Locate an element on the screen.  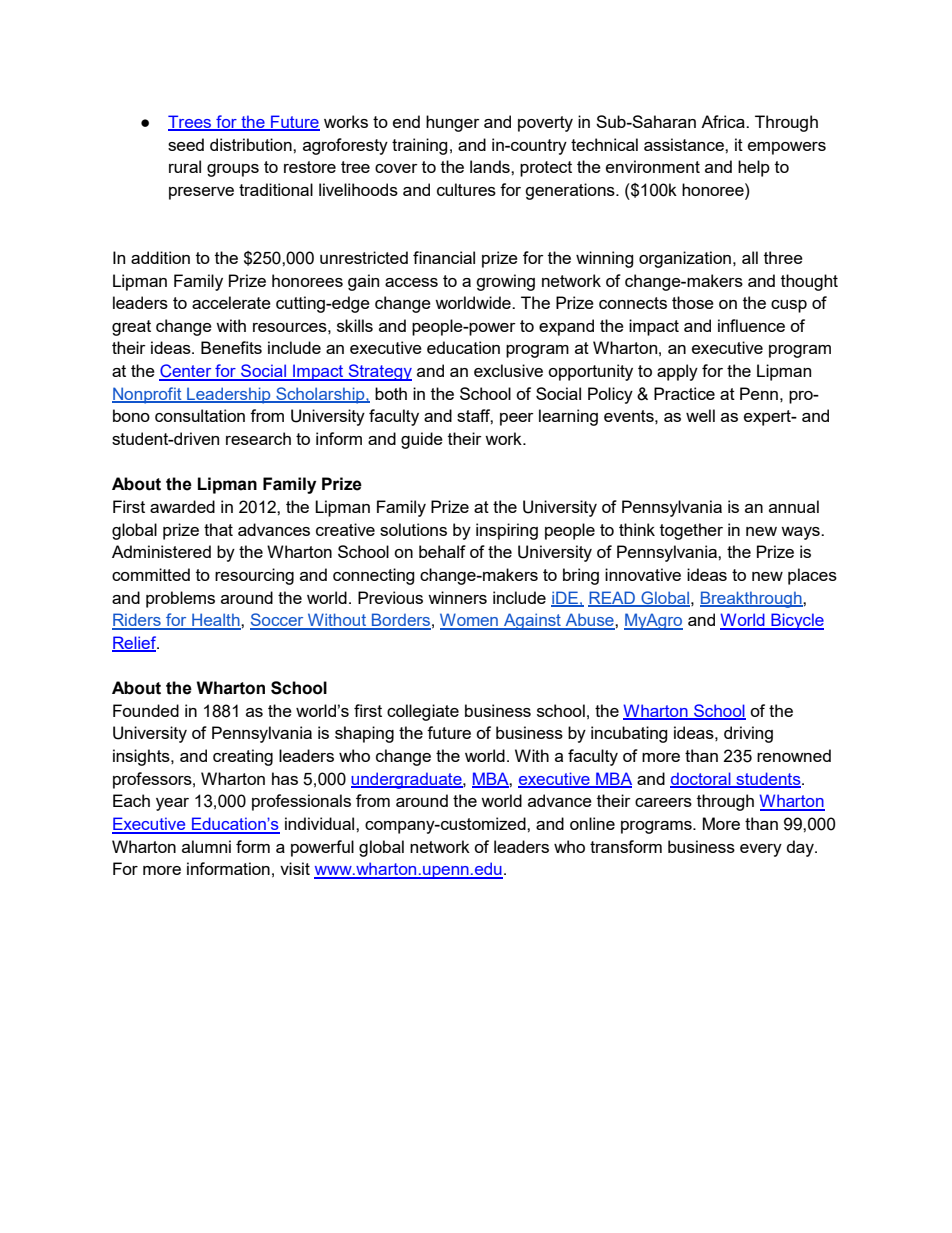
Africa is located at coordinates (724, 121).
